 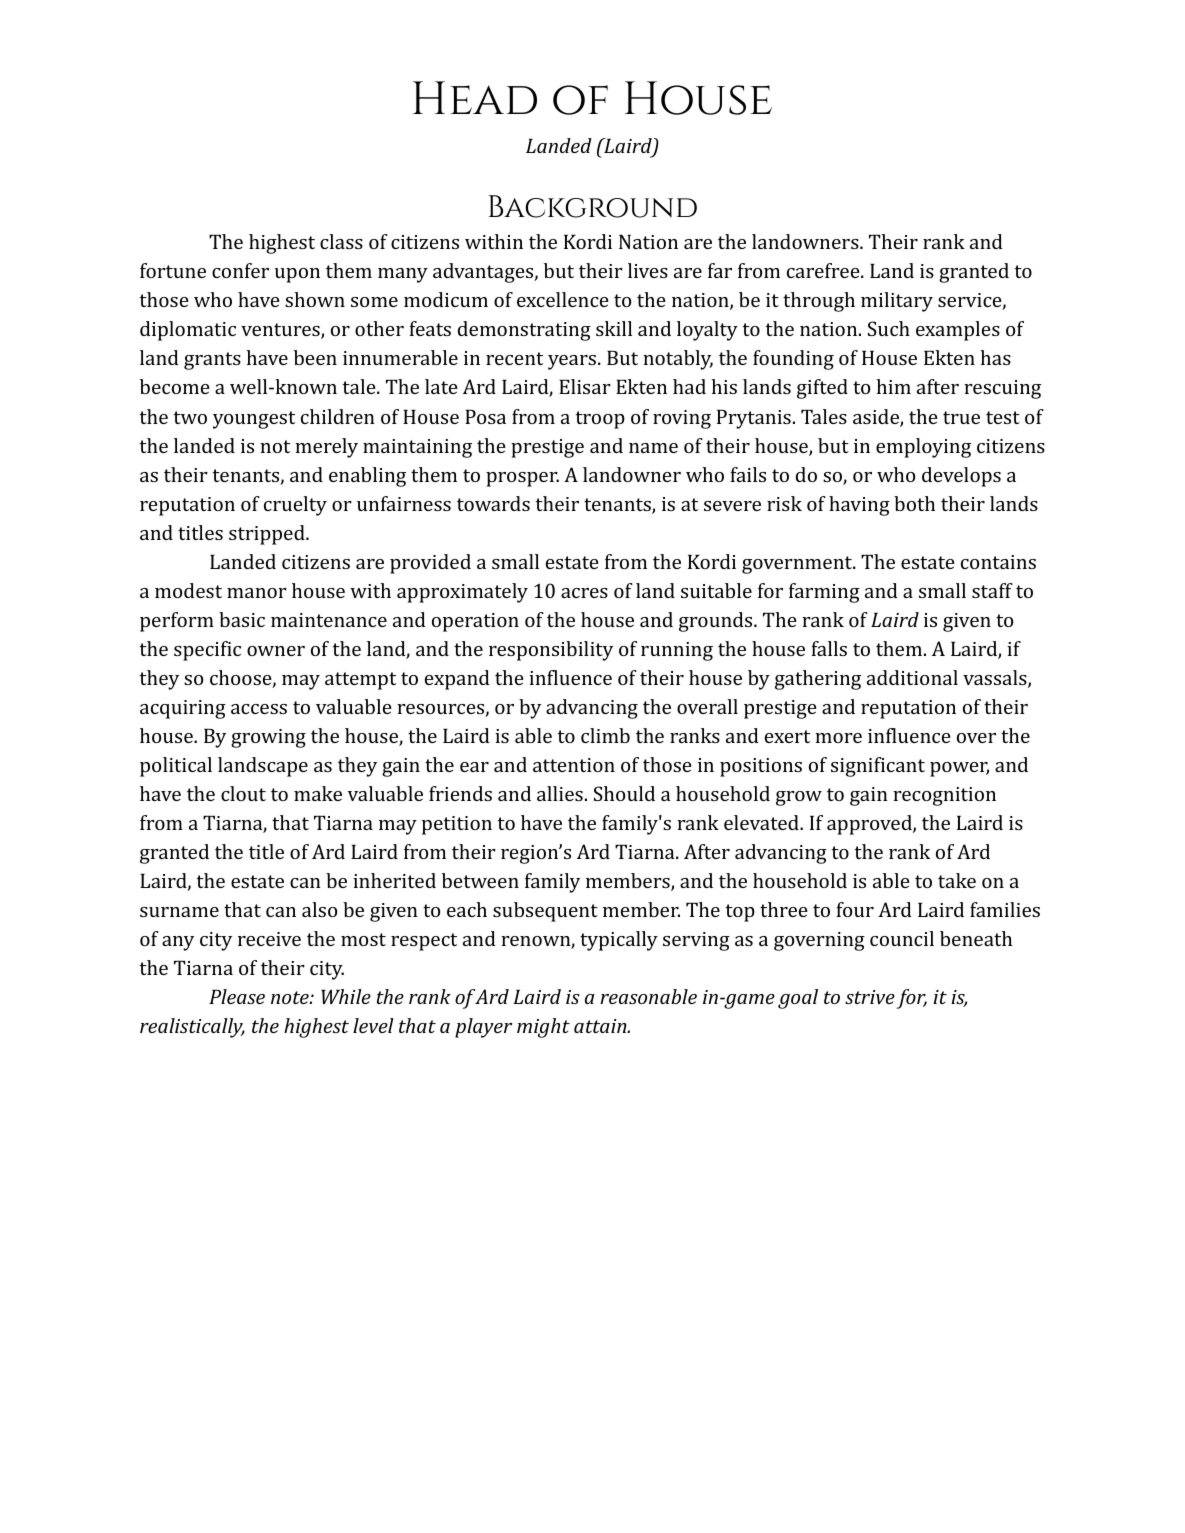 I want to click on Head, so click(x=475, y=97).
